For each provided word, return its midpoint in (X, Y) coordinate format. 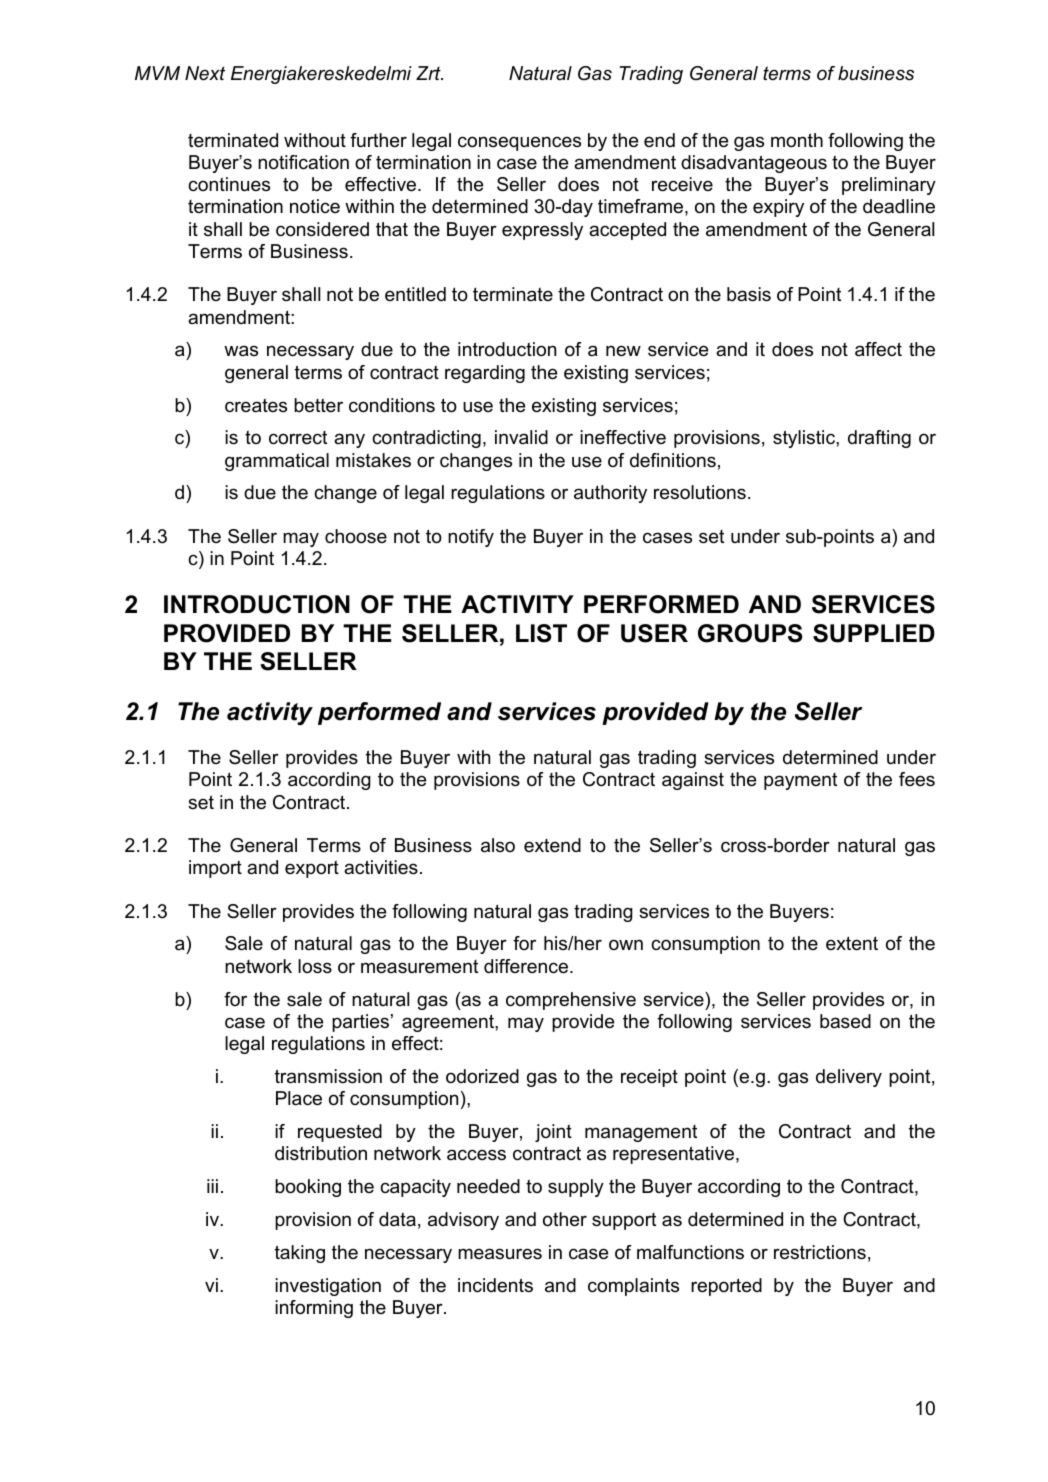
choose (356, 536)
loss (315, 966)
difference (527, 966)
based (845, 1021)
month (797, 140)
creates (256, 405)
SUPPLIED (874, 633)
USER (654, 633)
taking (300, 1254)
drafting (879, 439)
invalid (521, 437)
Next (205, 73)
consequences (519, 143)
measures (500, 1254)
